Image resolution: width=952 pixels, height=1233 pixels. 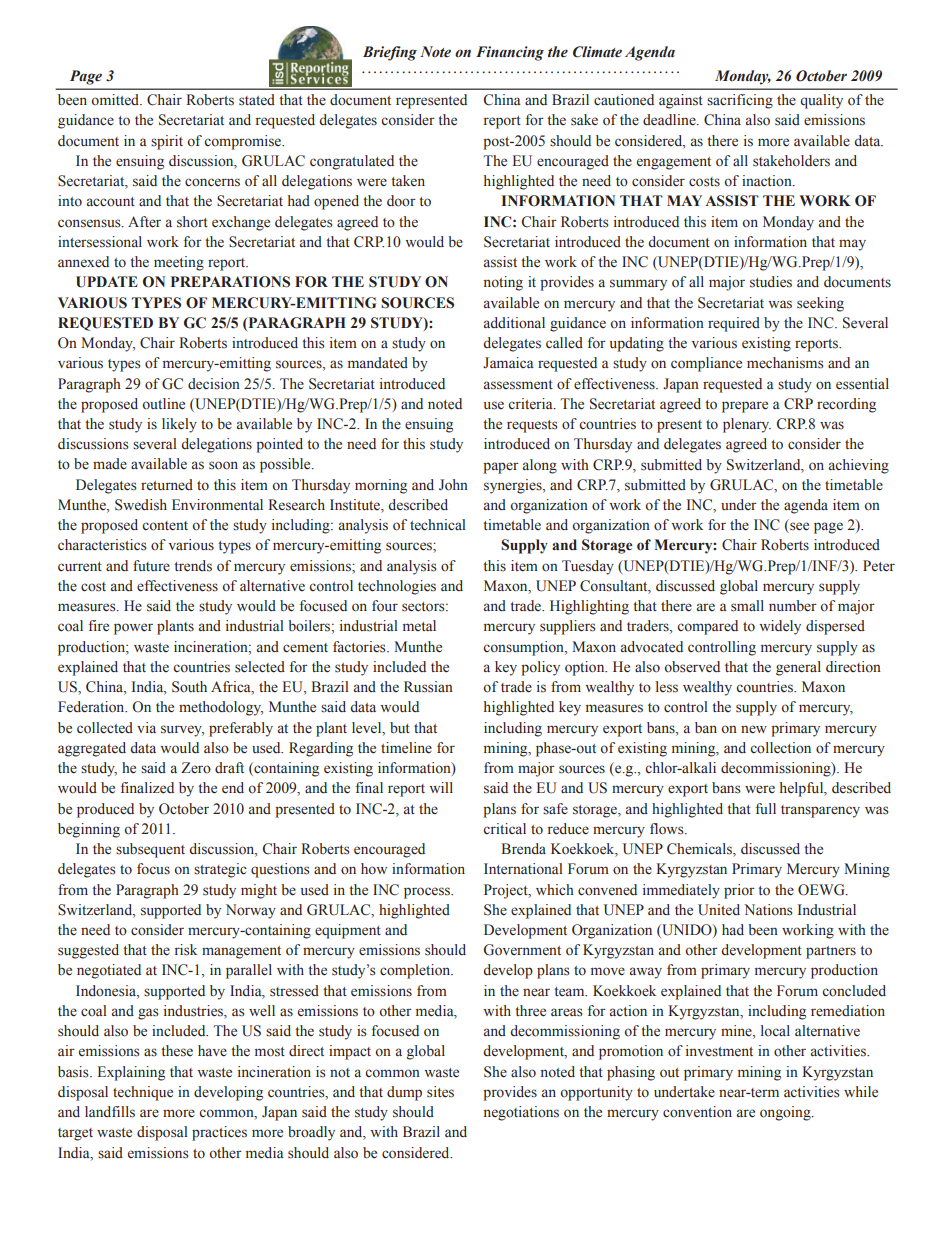 I want to click on requests, so click(x=532, y=426).
